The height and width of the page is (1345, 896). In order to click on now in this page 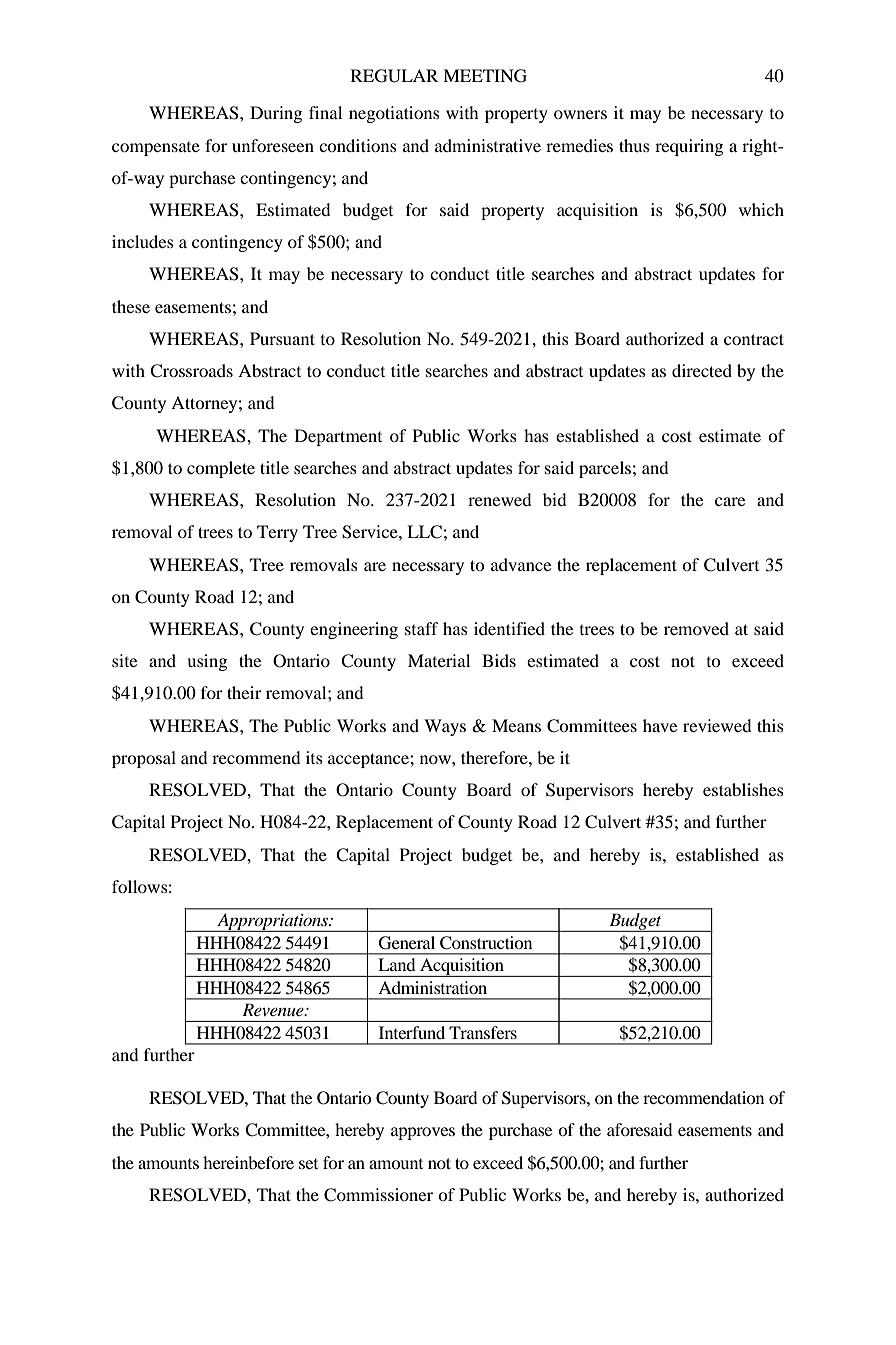, I will do `click(436, 759)`.
